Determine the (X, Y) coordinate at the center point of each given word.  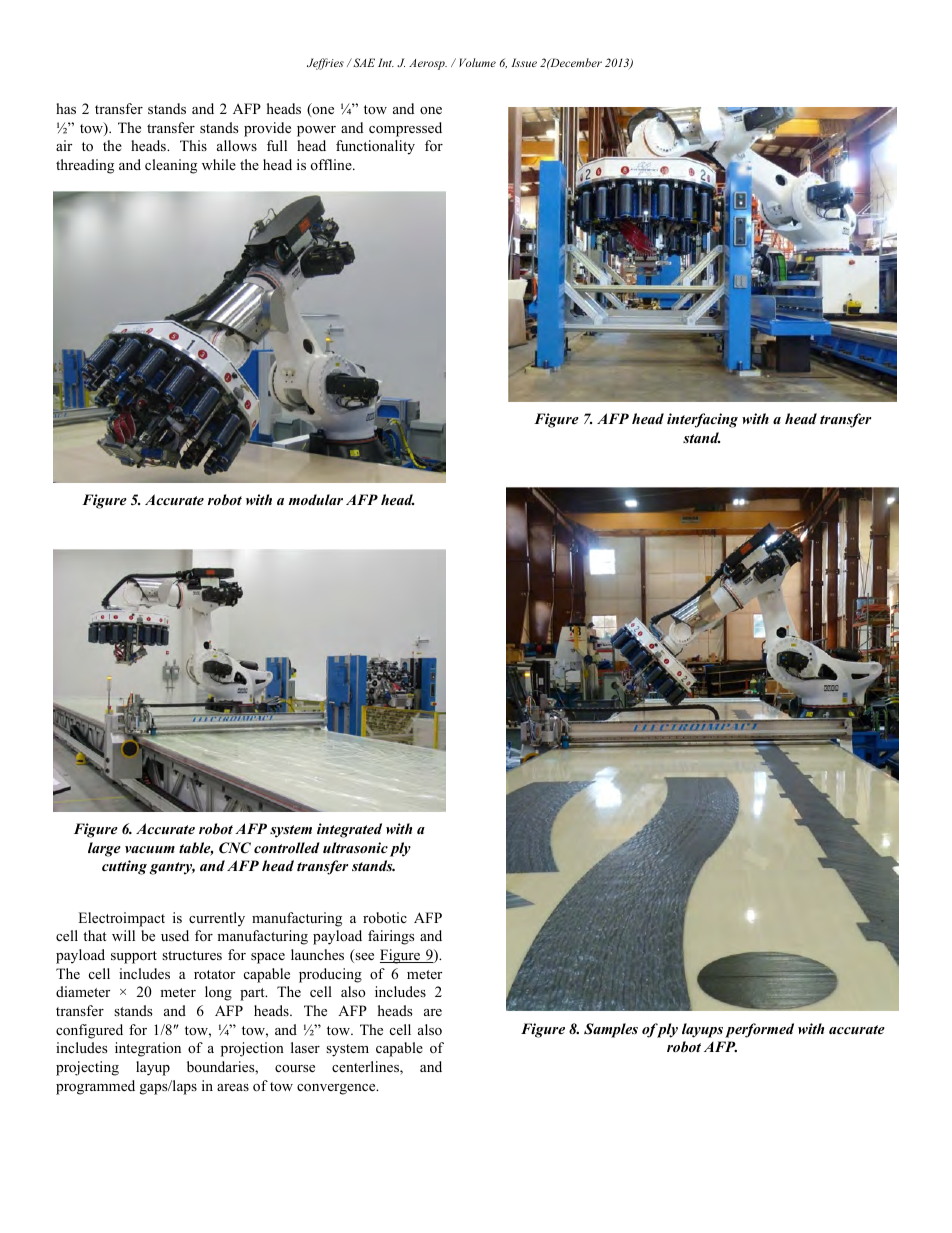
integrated (349, 830)
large (104, 849)
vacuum (150, 849)
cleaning (171, 166)
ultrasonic (355, 847)
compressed (405, 129)
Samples (611, 1030)
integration (148, 1049)
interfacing (702, 420)
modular (315, 499)
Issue (524, 62)
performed (759, 1030)
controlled (287, 847)
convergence (337, 1089)
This (193, 145)
